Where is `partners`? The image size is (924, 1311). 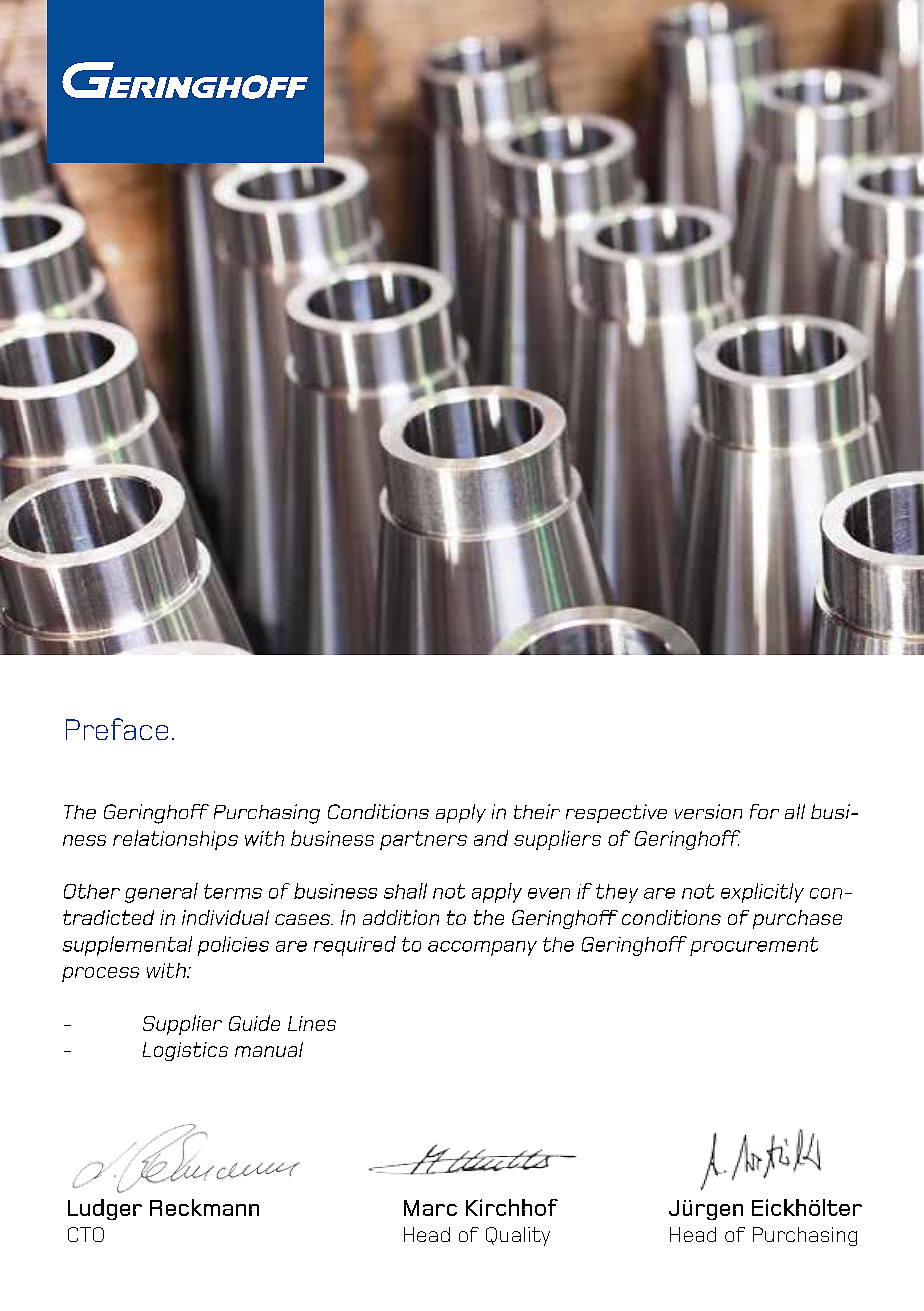 partners is located at coordinates (423, 840).
